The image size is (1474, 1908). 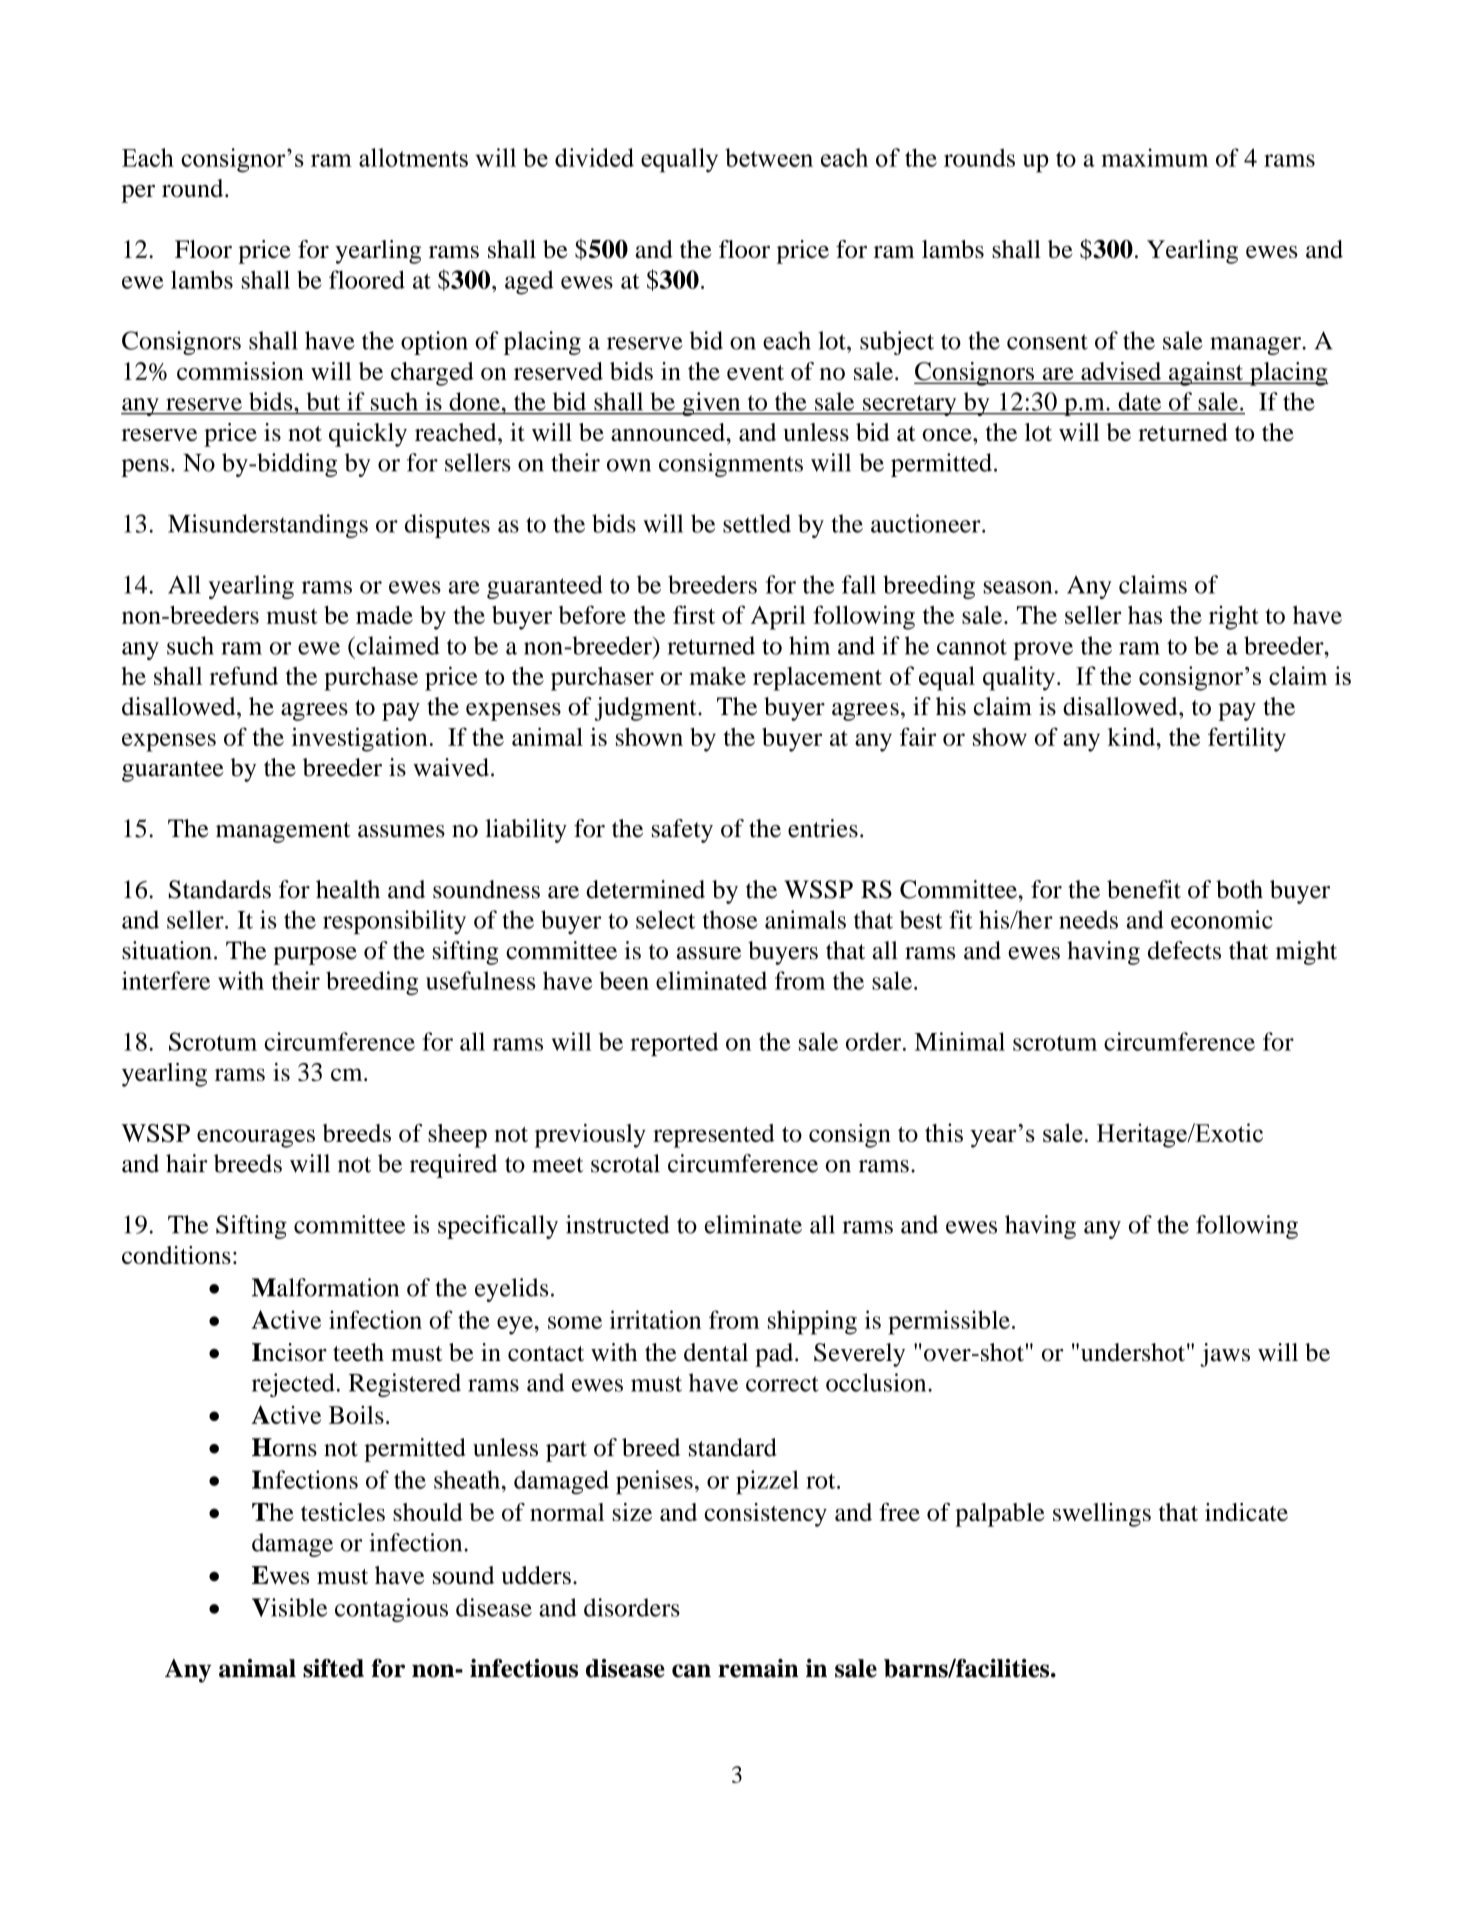 I want to click on maximum, so click(x=1154, y=157).
